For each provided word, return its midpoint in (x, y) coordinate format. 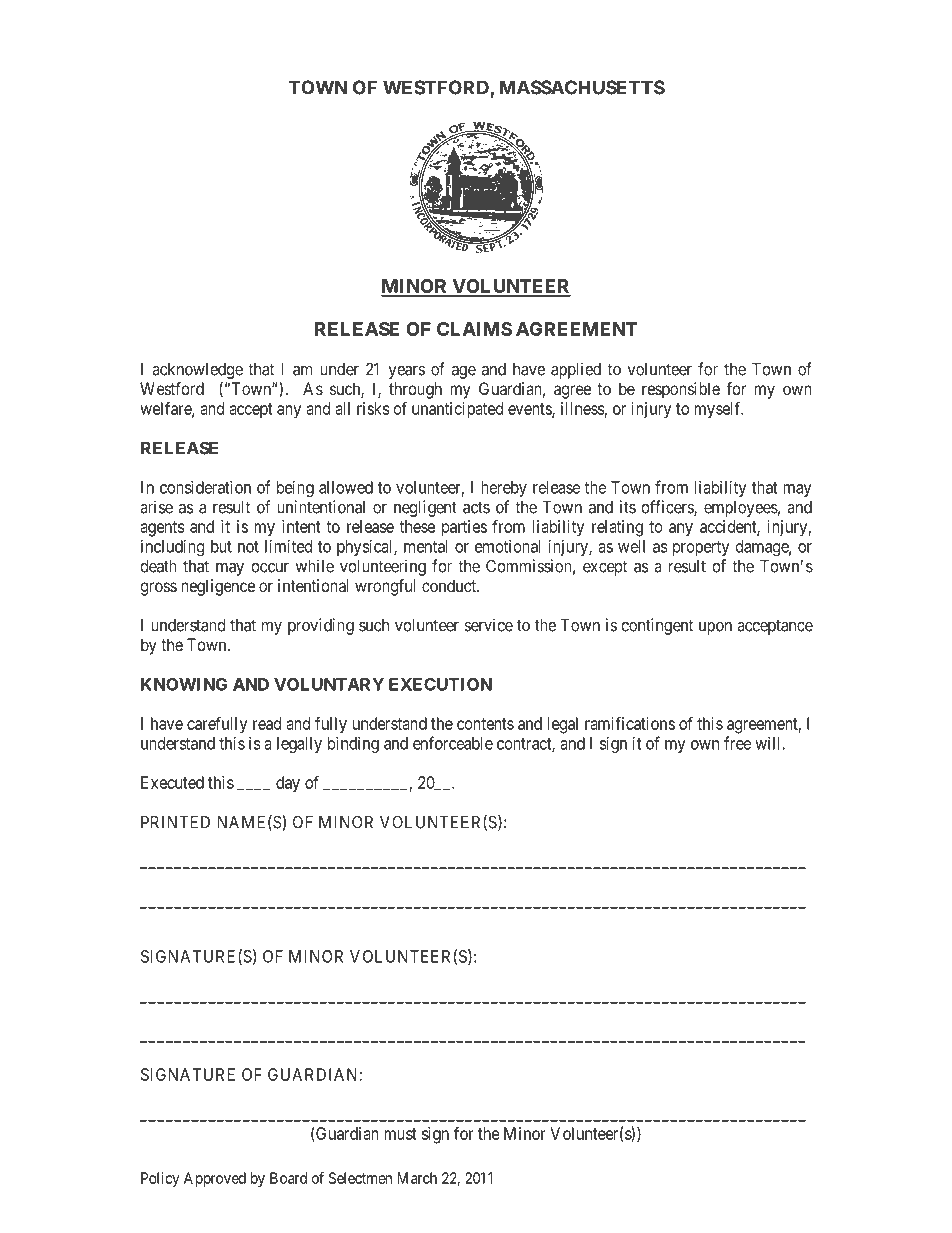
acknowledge (197, 371)
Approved (215, 1179)
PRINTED (175, 822)
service (488, 625)
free (737, 743)
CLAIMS (474, 329)
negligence (218, 587)
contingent (657, 626)
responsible (681, 390)
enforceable (453, 743)
